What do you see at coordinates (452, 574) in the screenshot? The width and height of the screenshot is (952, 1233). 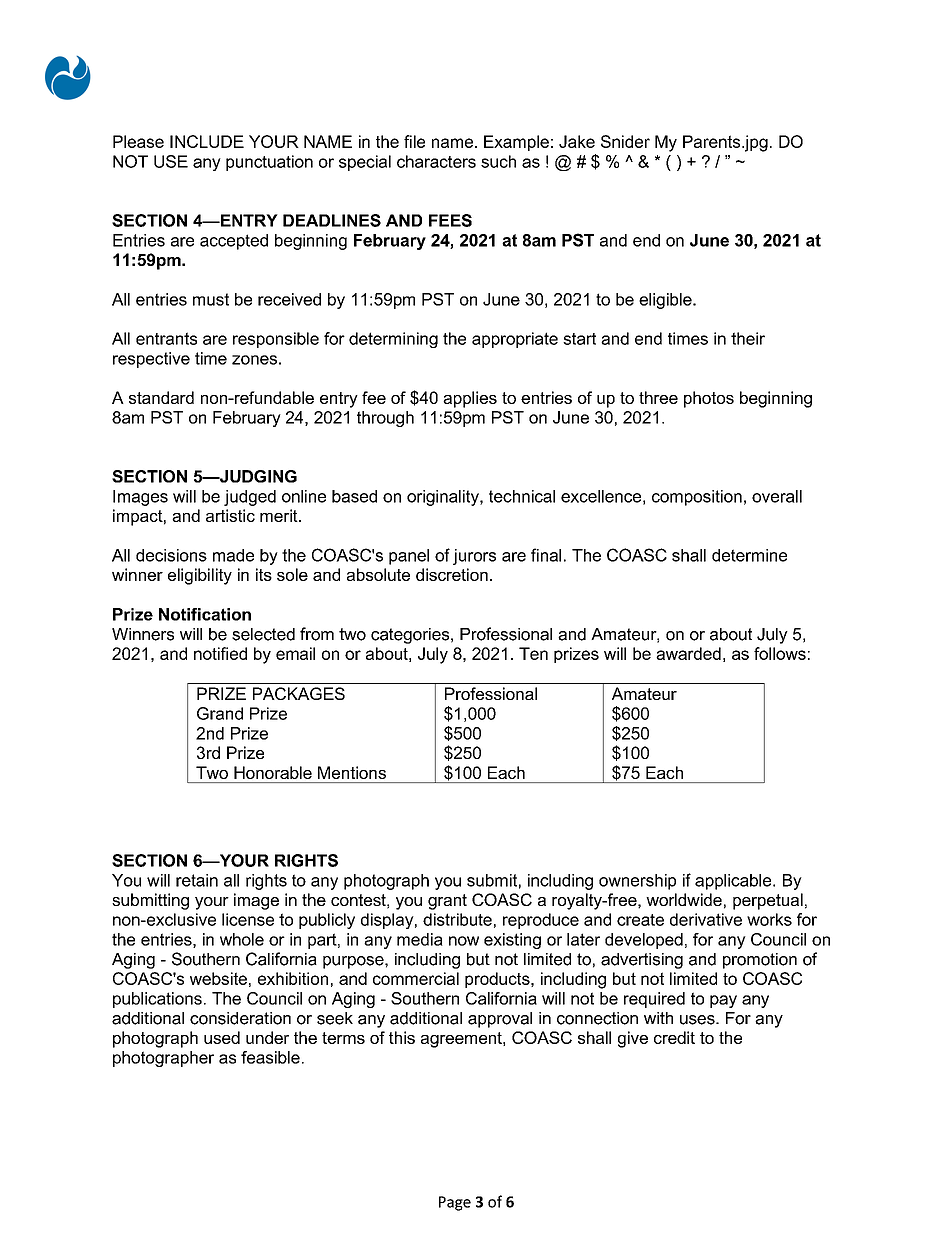 I see `discretion` at bounding box center [452, 574].
